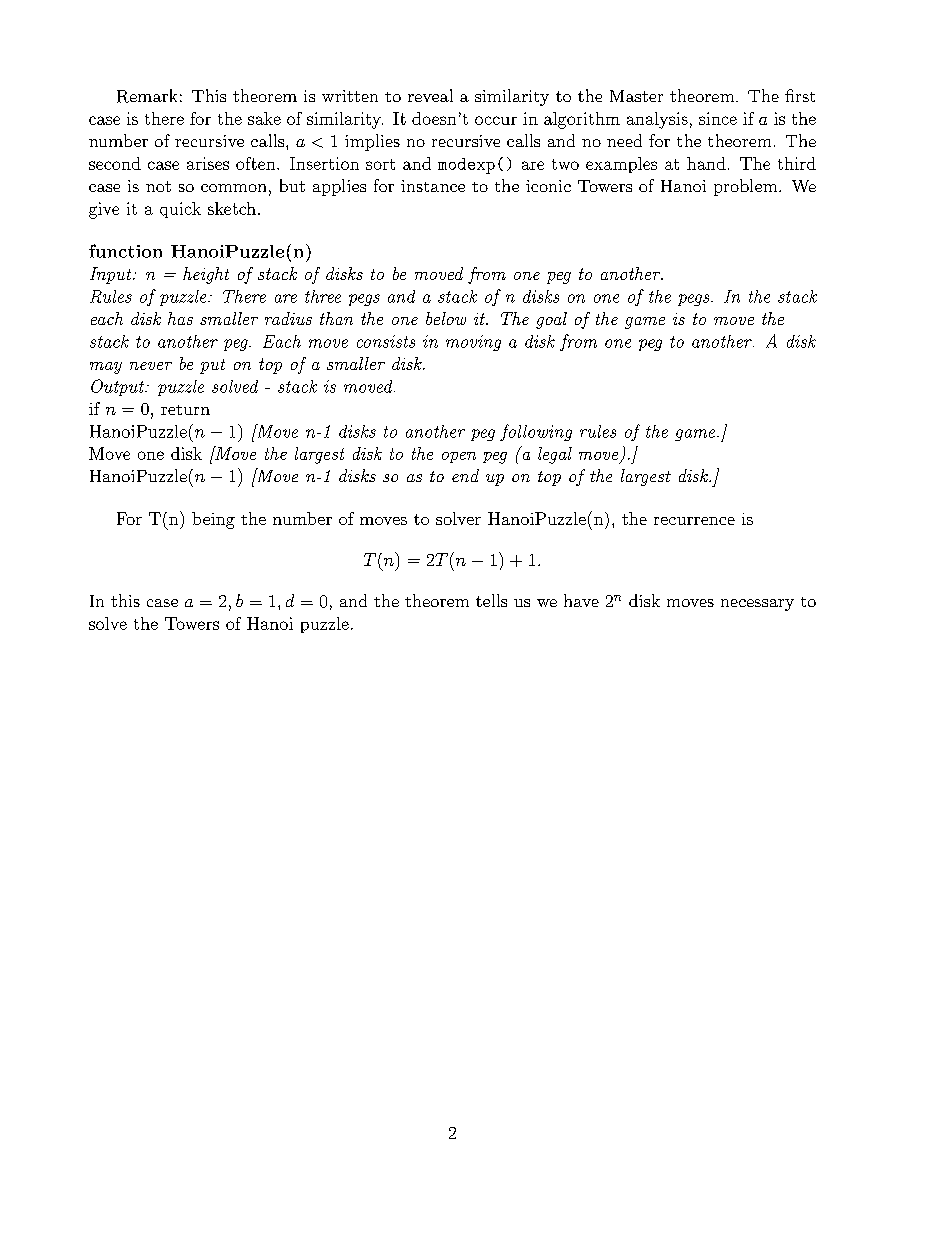 This image has width=952, height=1233. I want to click on necessary, so click(757, 605).
